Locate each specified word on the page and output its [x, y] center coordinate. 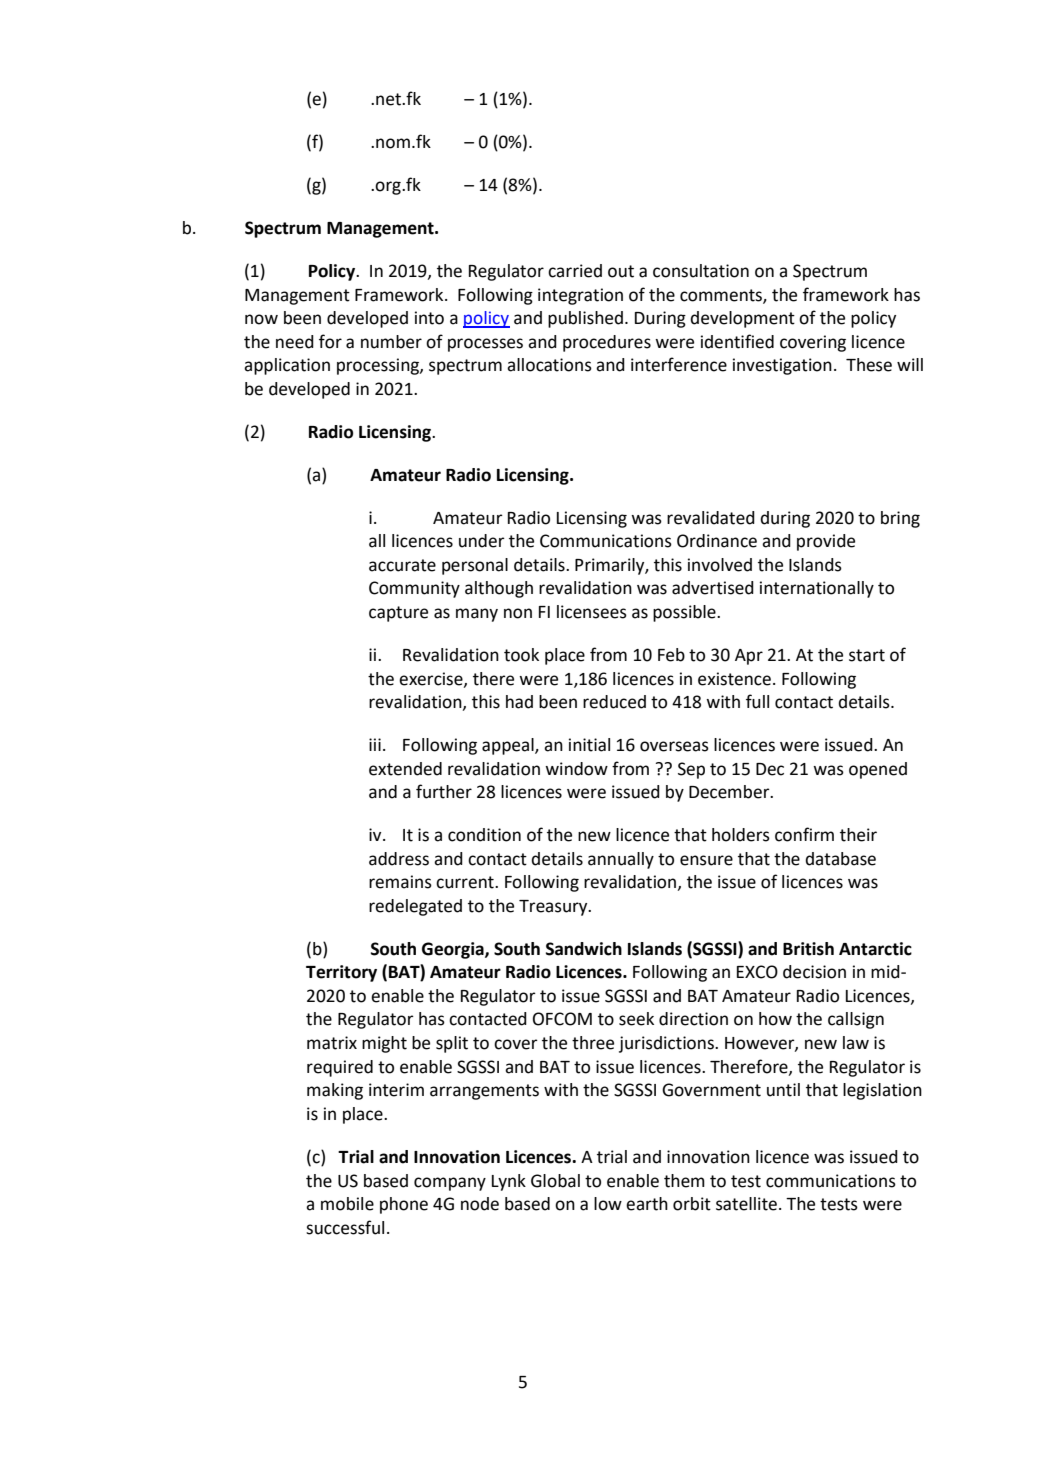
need [295, 342]
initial [589, 745]
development [742, 319]
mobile [347, 1204]
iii [375, 744]
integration [580, 296]
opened [878, 770]
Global [555, 1181]
